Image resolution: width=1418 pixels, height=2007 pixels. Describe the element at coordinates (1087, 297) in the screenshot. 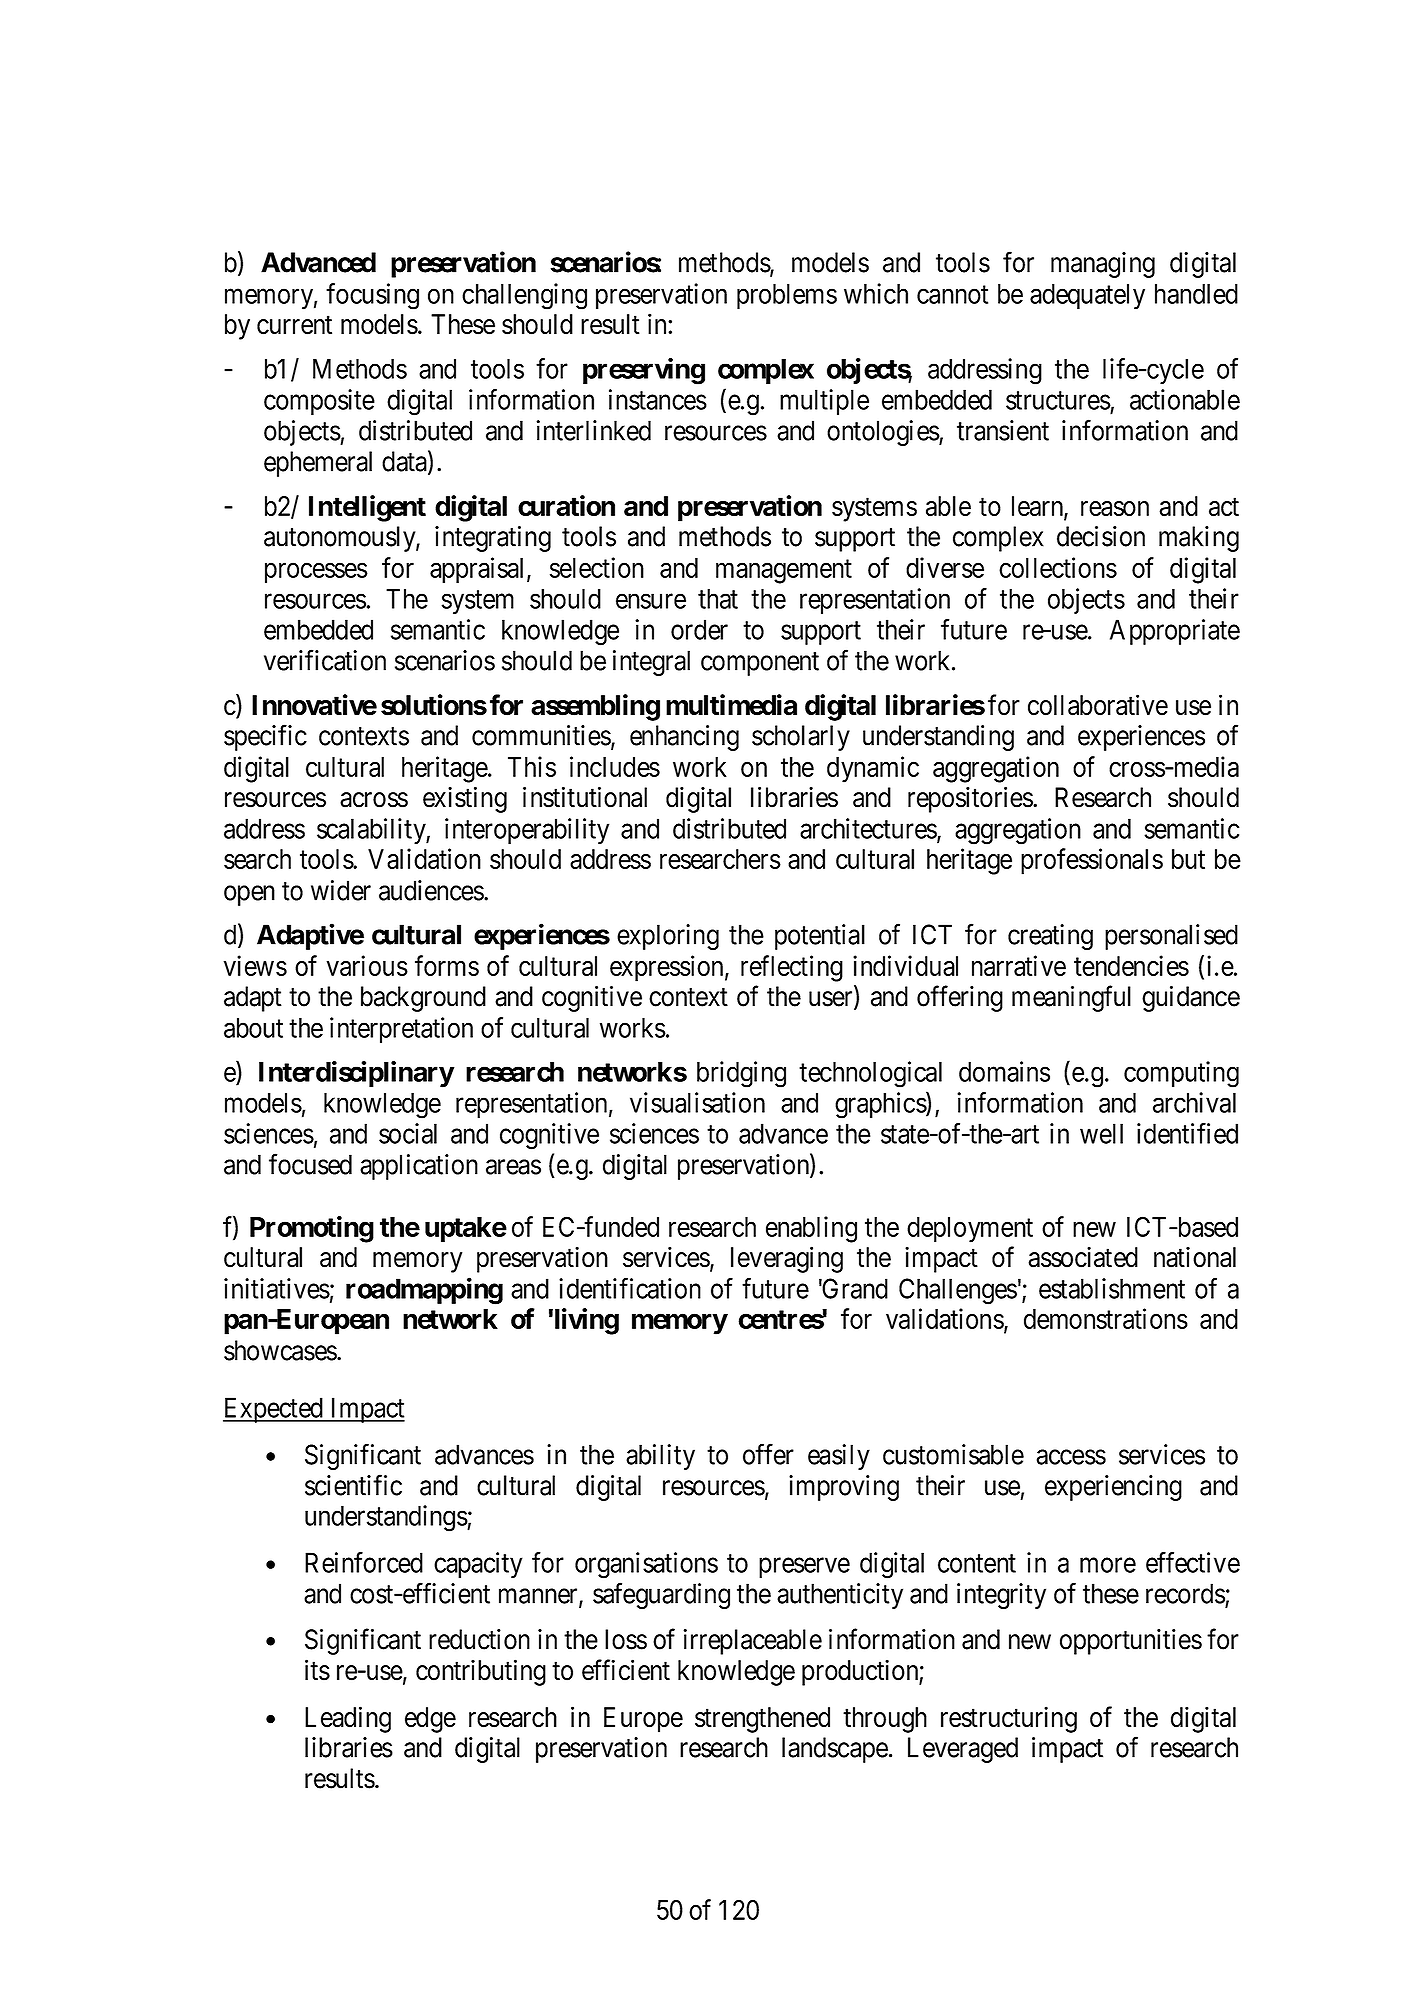

I see `adequately` at that location.
